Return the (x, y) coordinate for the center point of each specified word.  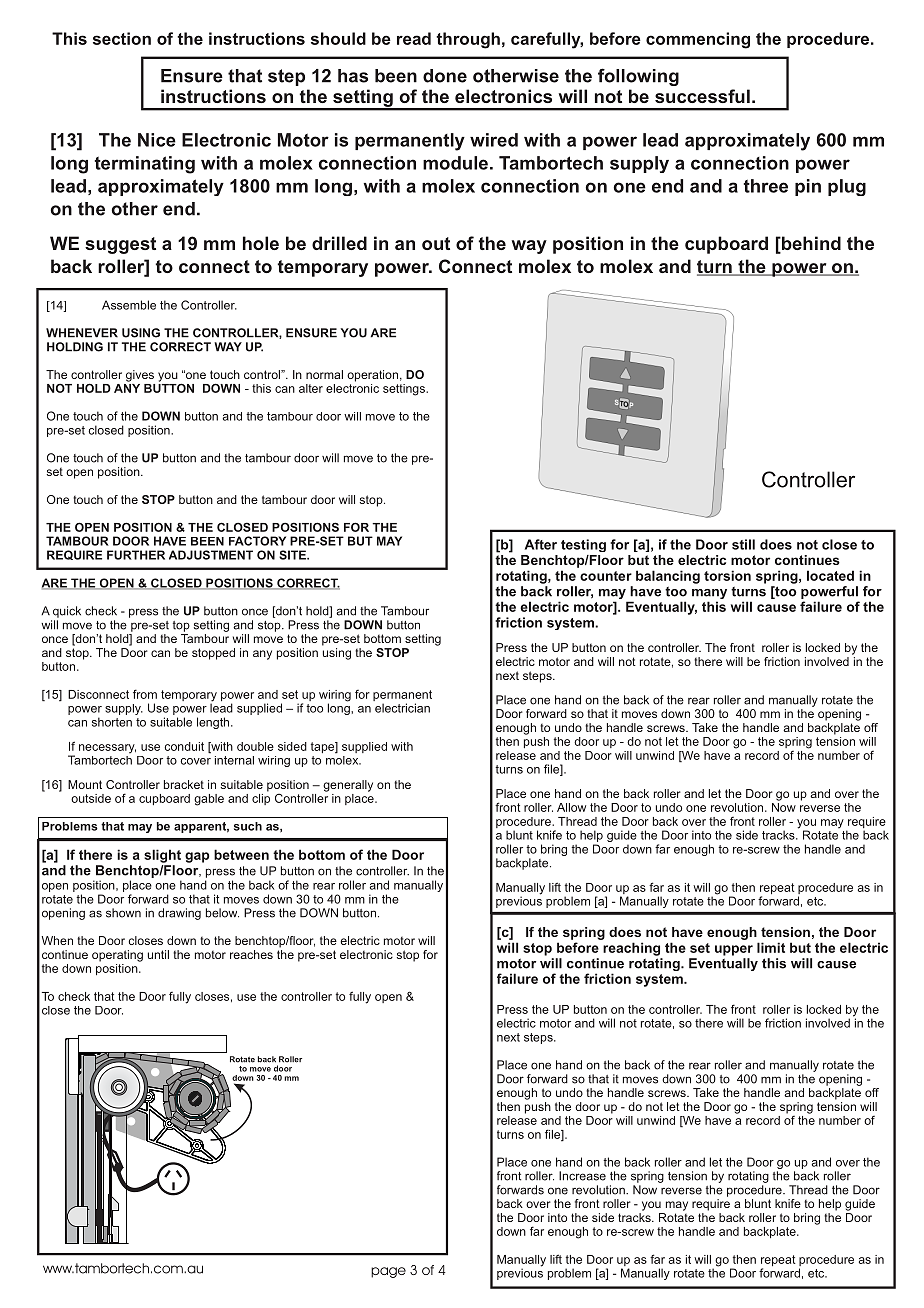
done (445, 76)
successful (702, 96)
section (122, 38)
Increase (582, 1176)
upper (734, 950)
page (388, 1272)
